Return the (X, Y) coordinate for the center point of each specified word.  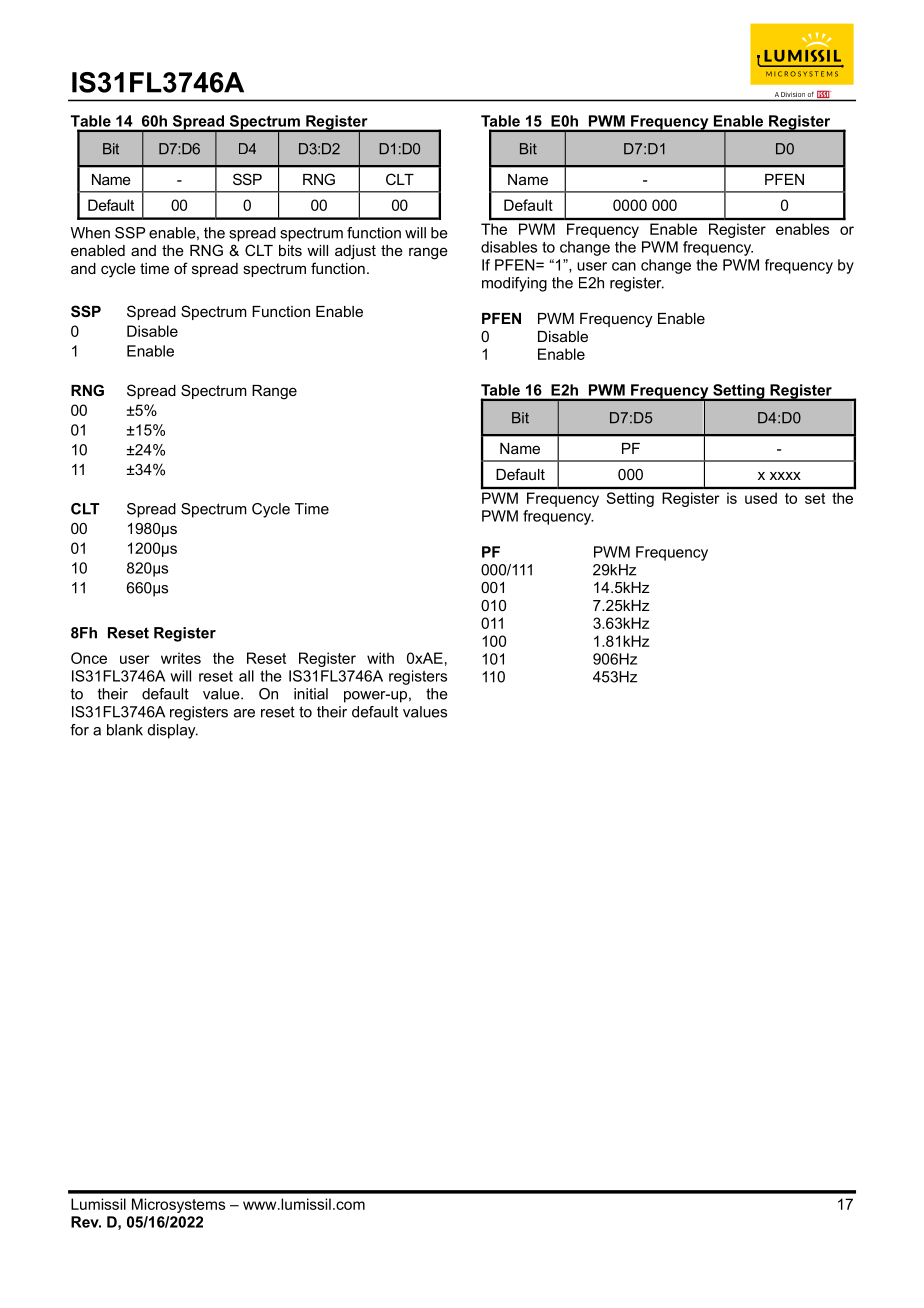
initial (311, 694)
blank (125, 730)
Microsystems (178, 1205)
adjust (355, 252)
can (624, 266)
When (90, 233)
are (244, 713)
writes (181, 658)
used (761, 498)
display (173, 731)
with (380, 658)
